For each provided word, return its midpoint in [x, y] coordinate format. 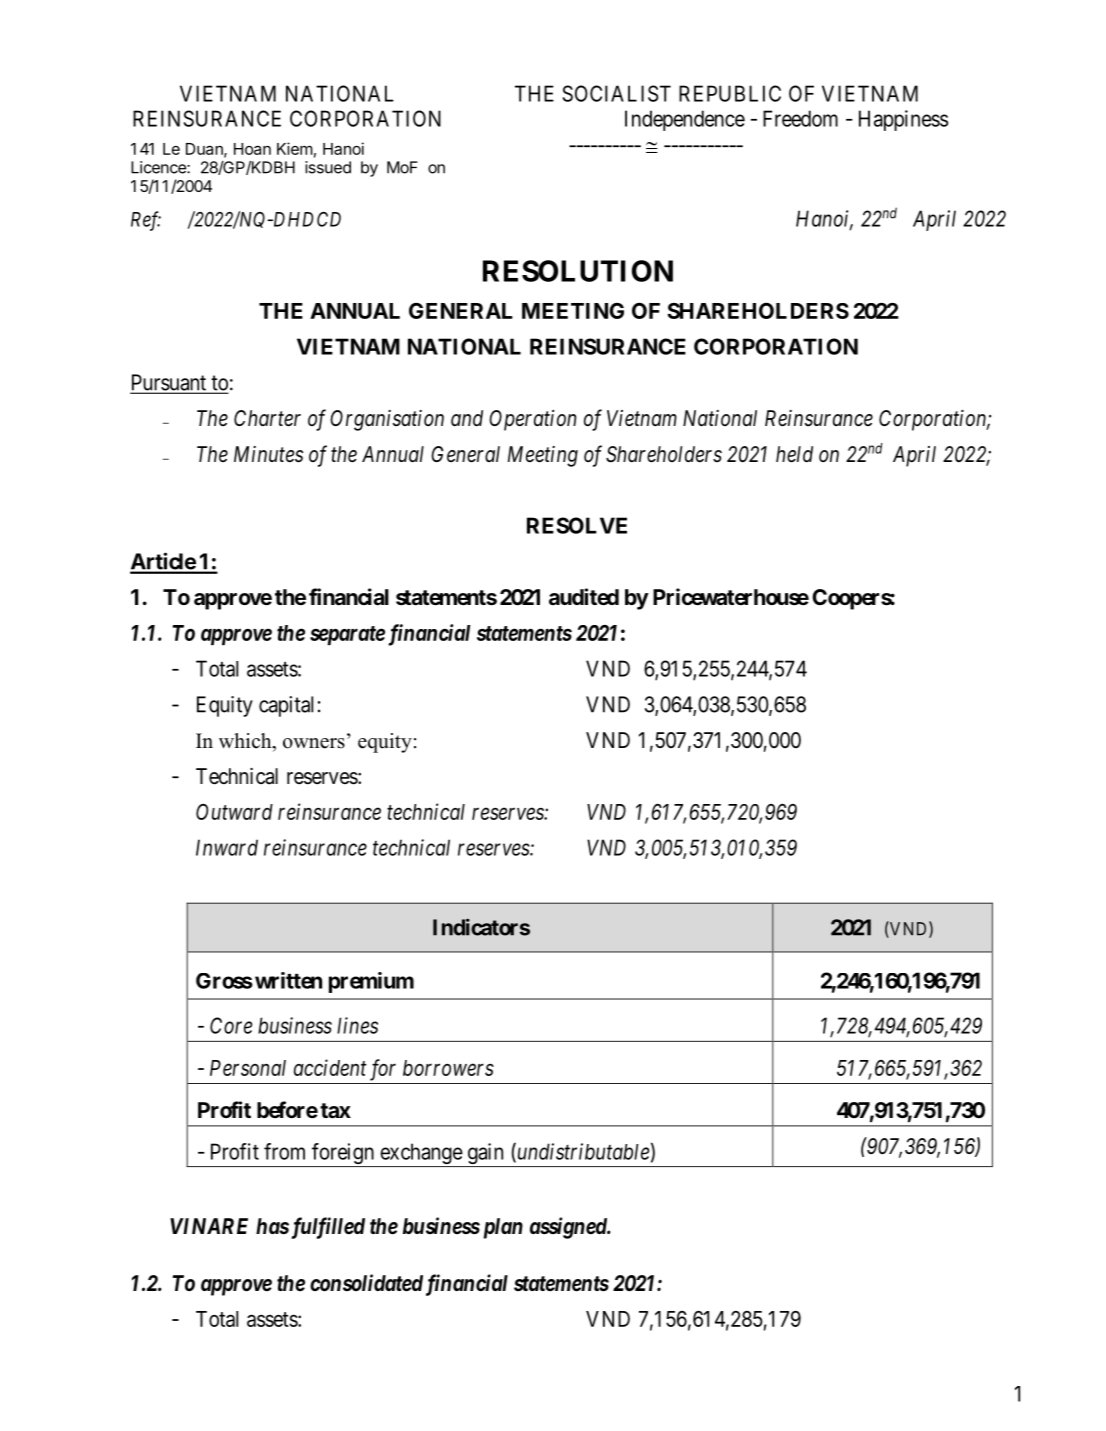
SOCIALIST [616, 93]
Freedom [800, 118]
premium [371, 982]
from [284, 1151]
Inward [227, 847]
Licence [159, 167]
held [794, 454]
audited [584, 597]
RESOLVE [577, 525]
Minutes [268, 454]
